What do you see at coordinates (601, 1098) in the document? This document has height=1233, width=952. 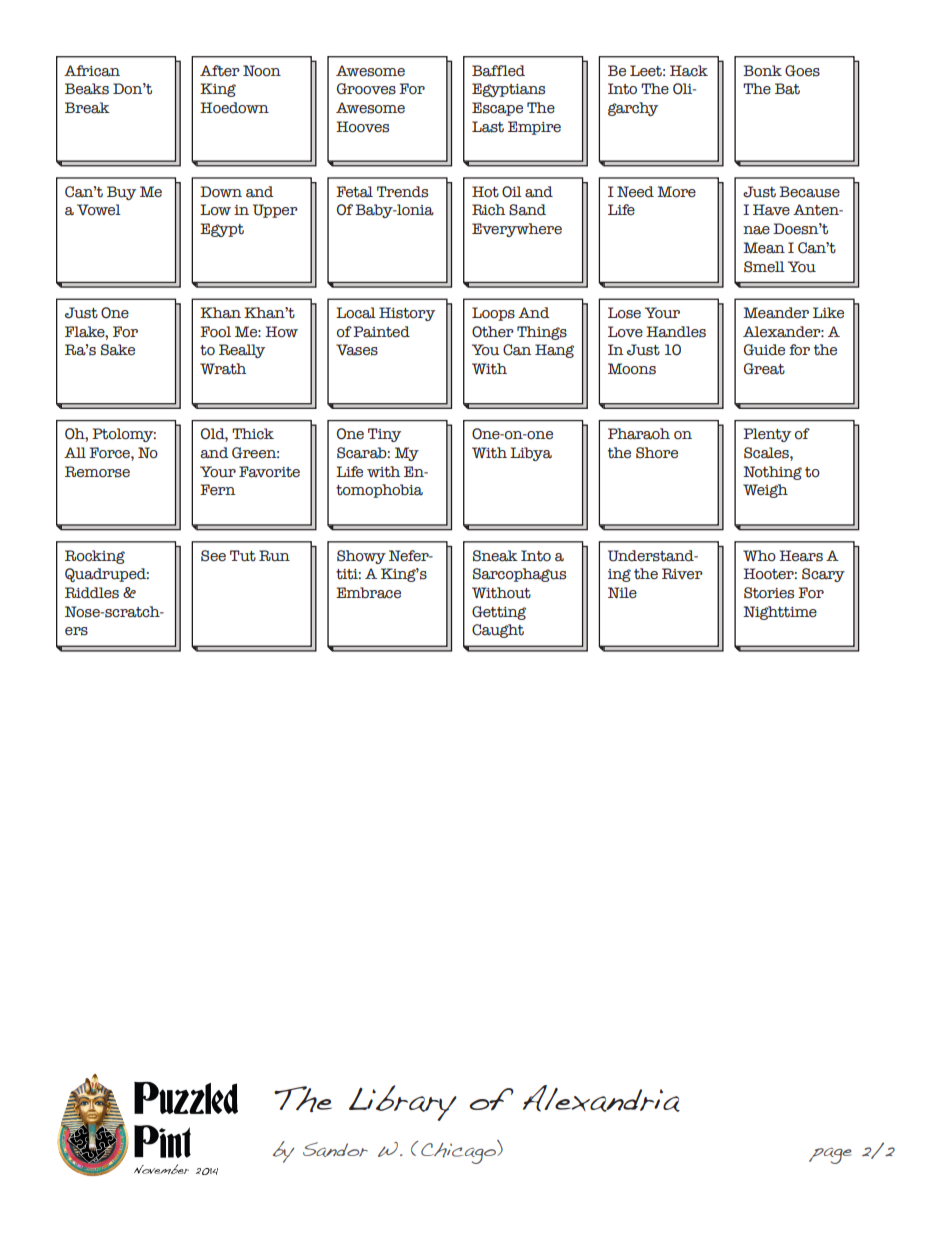 I see `Alexandria` at bounding box center [601, 1098].
